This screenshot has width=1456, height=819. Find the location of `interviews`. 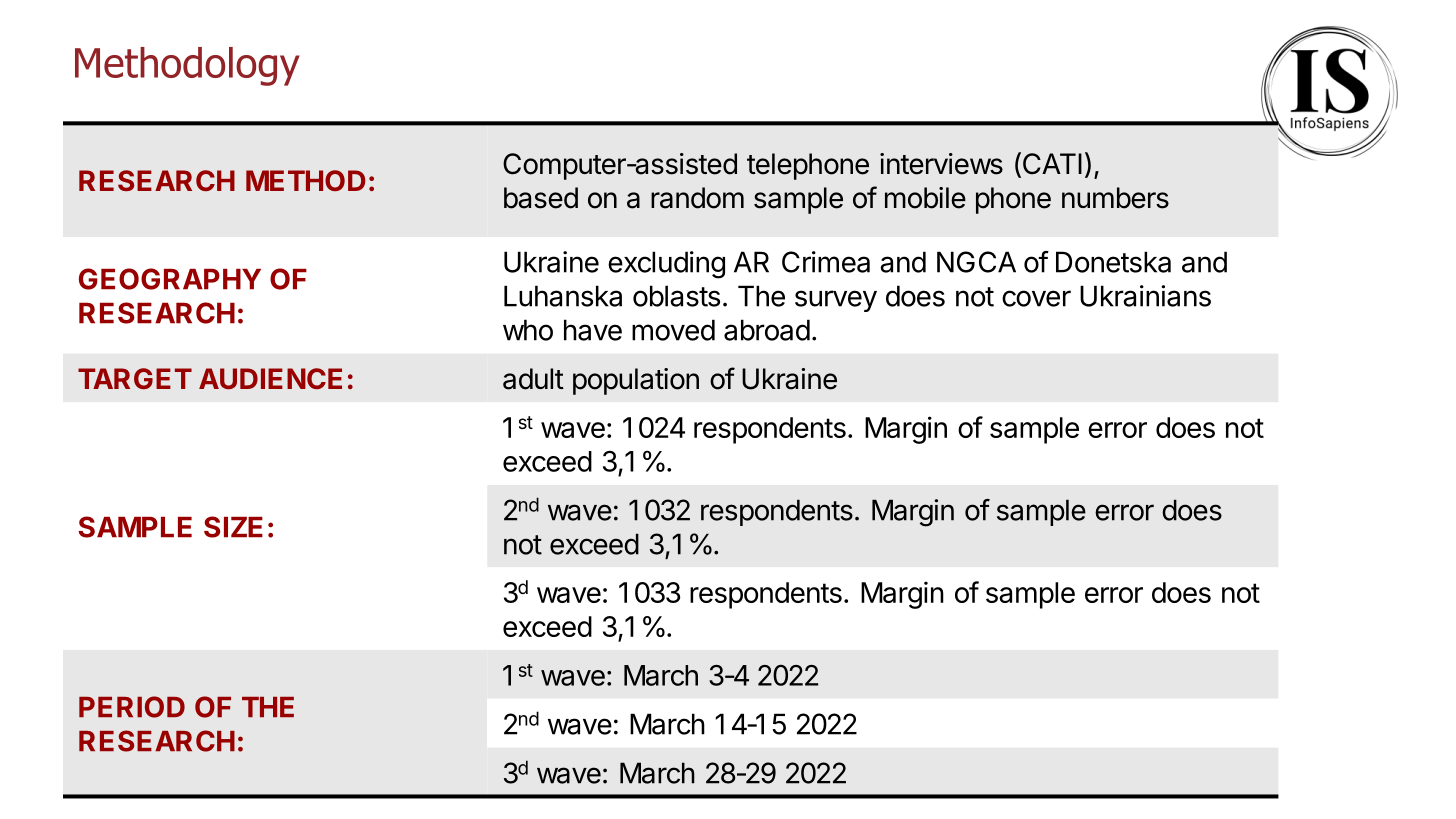

interviews is located at coordinates (941, 164).
